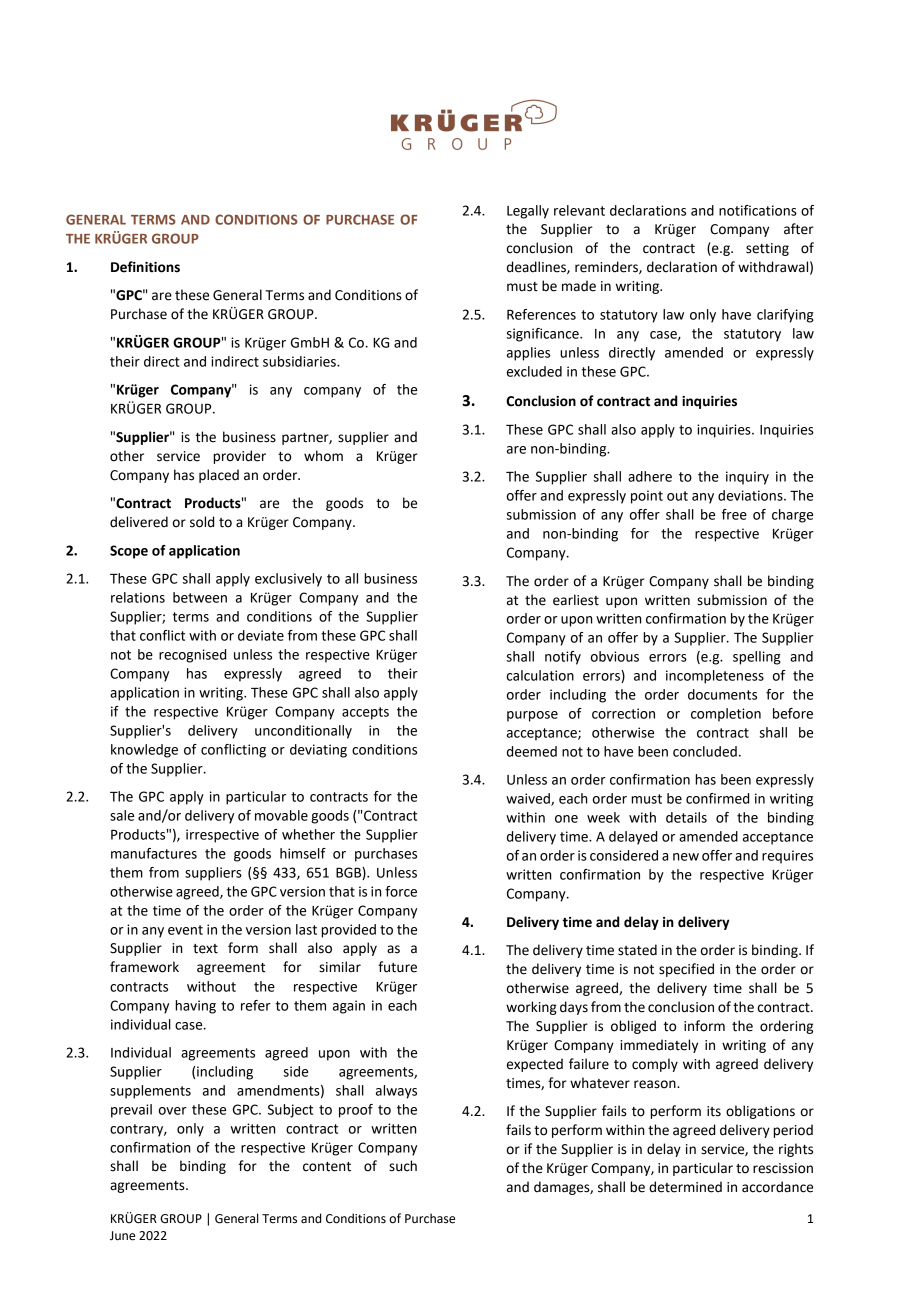  What do you see at coordinates (686, 970) in the screenshot?
I see `specified` at bounding box center [686, 970].
